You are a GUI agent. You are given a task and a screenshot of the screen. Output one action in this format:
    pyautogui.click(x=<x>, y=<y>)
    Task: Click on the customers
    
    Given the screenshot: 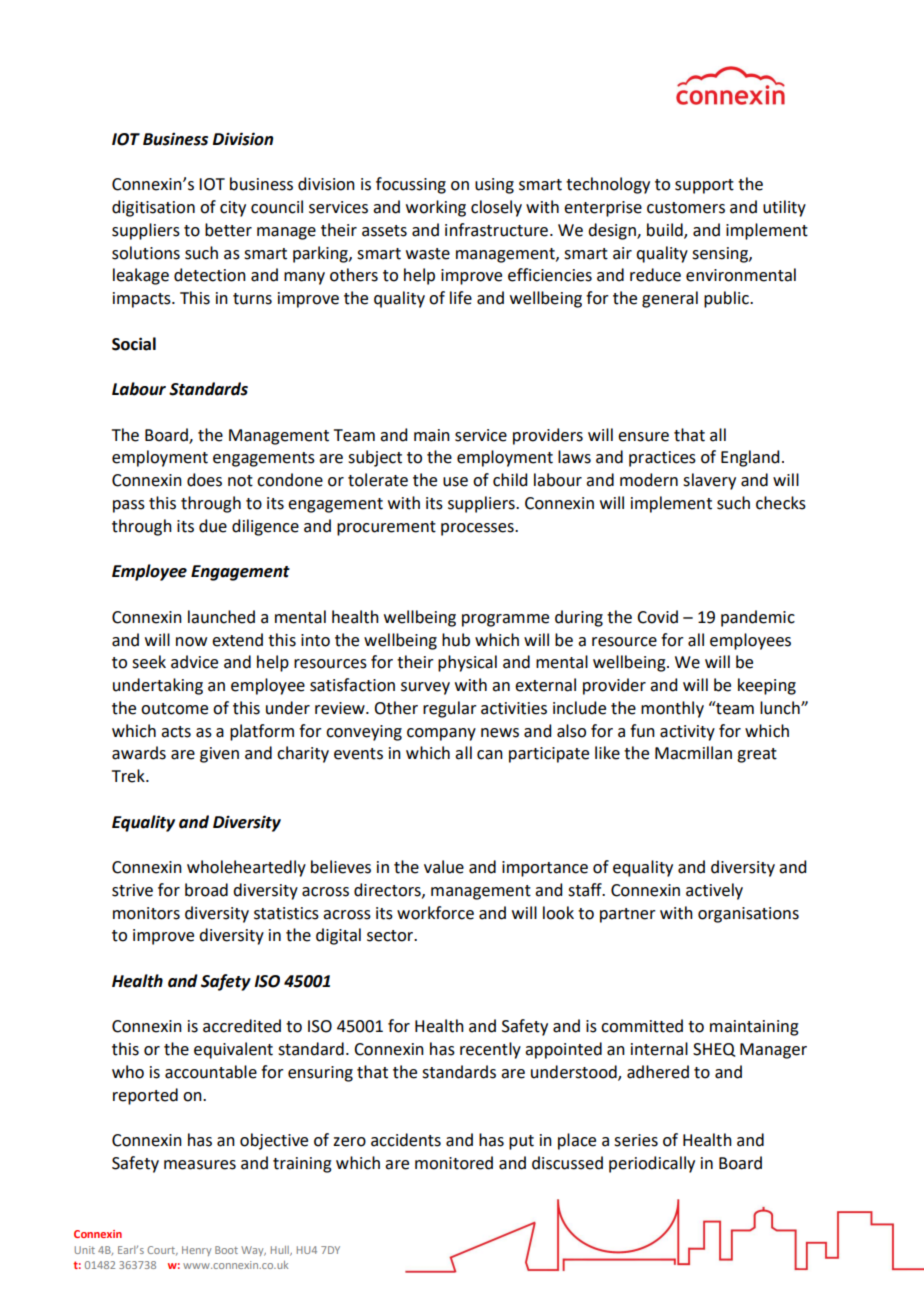 What is the action you would take?
    pyautogui.click(x=686, y=208)
